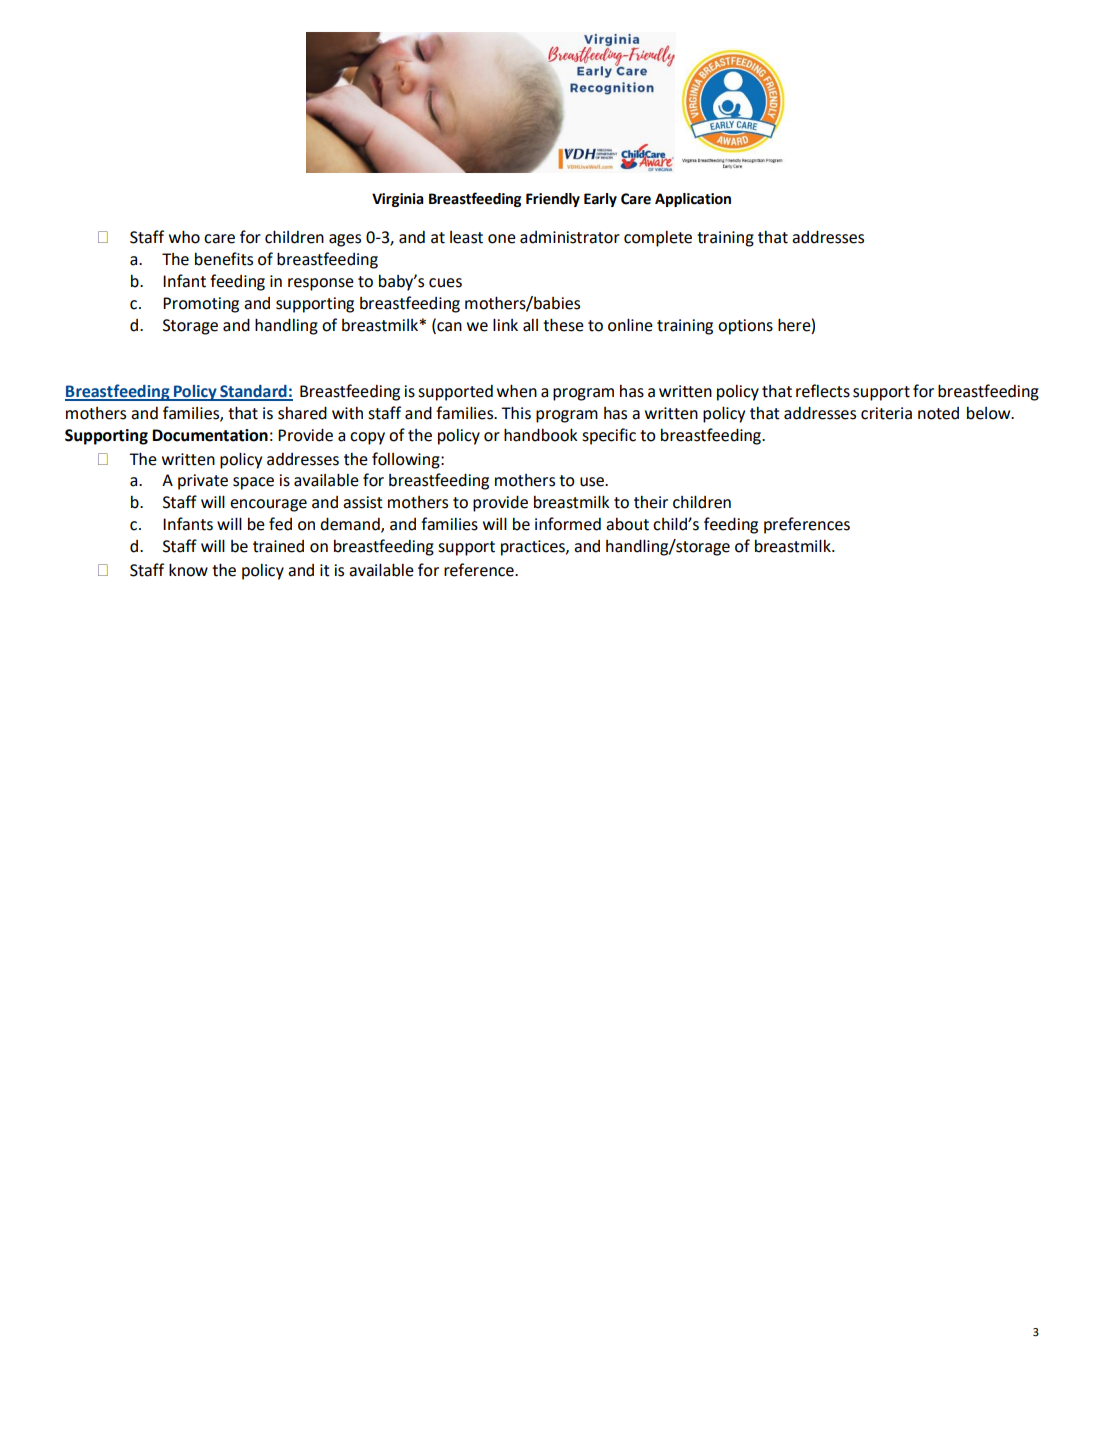 This screenshot has width=1104, height=1429. Describe the element at coordinates (823, 391) in the screenshot. I see `reflects` at that location.
